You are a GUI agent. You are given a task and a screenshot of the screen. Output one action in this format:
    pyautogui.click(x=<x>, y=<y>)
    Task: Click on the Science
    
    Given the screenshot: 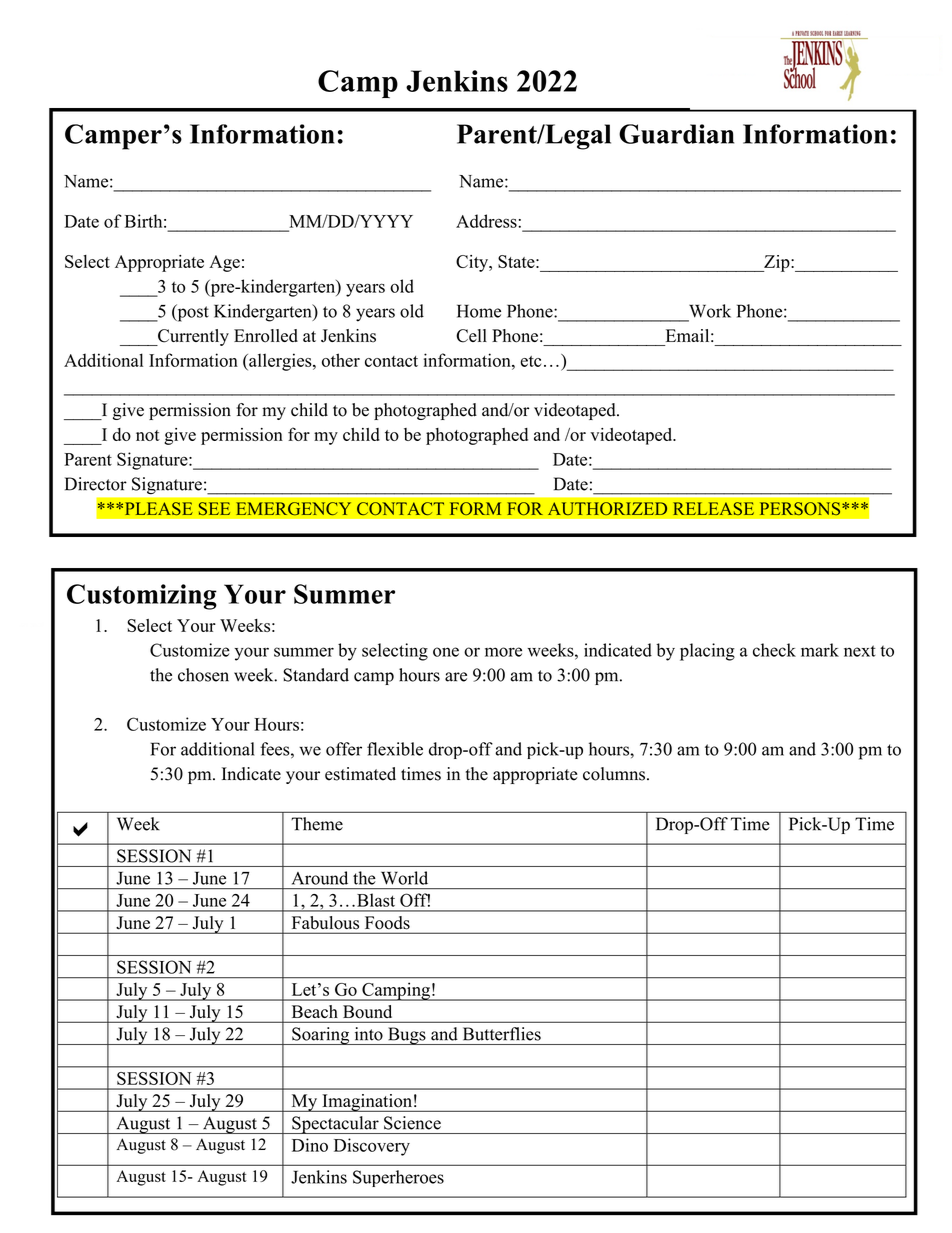 What is the action you would take?
    pyautogui.click(x=412, y=1123)
